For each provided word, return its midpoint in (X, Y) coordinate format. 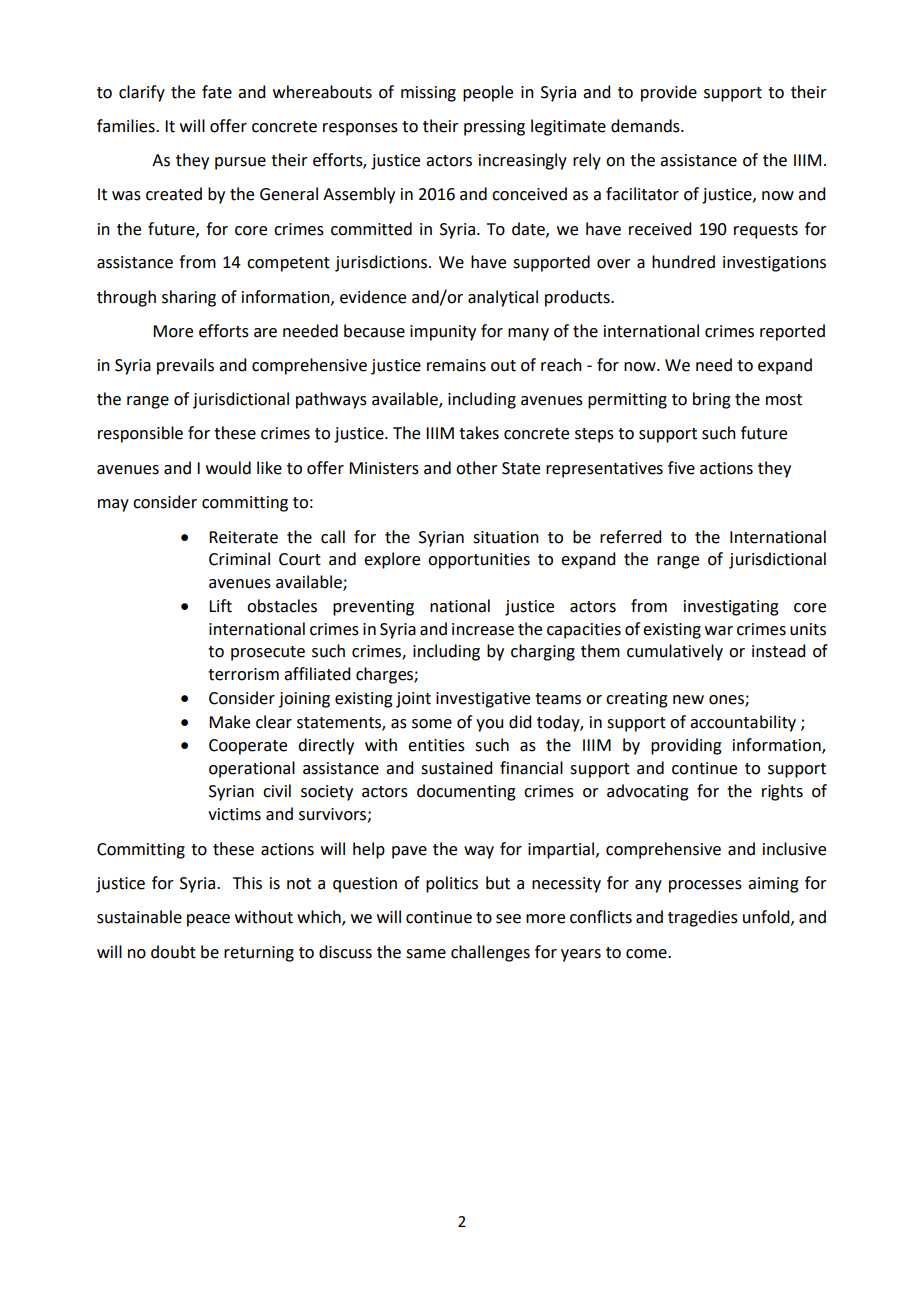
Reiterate (243, 537)
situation (506, 537)
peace (208, 920)
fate (217, 92)
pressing (494, 128)
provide (669, 93)
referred (630, 537)
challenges (490, 953)
